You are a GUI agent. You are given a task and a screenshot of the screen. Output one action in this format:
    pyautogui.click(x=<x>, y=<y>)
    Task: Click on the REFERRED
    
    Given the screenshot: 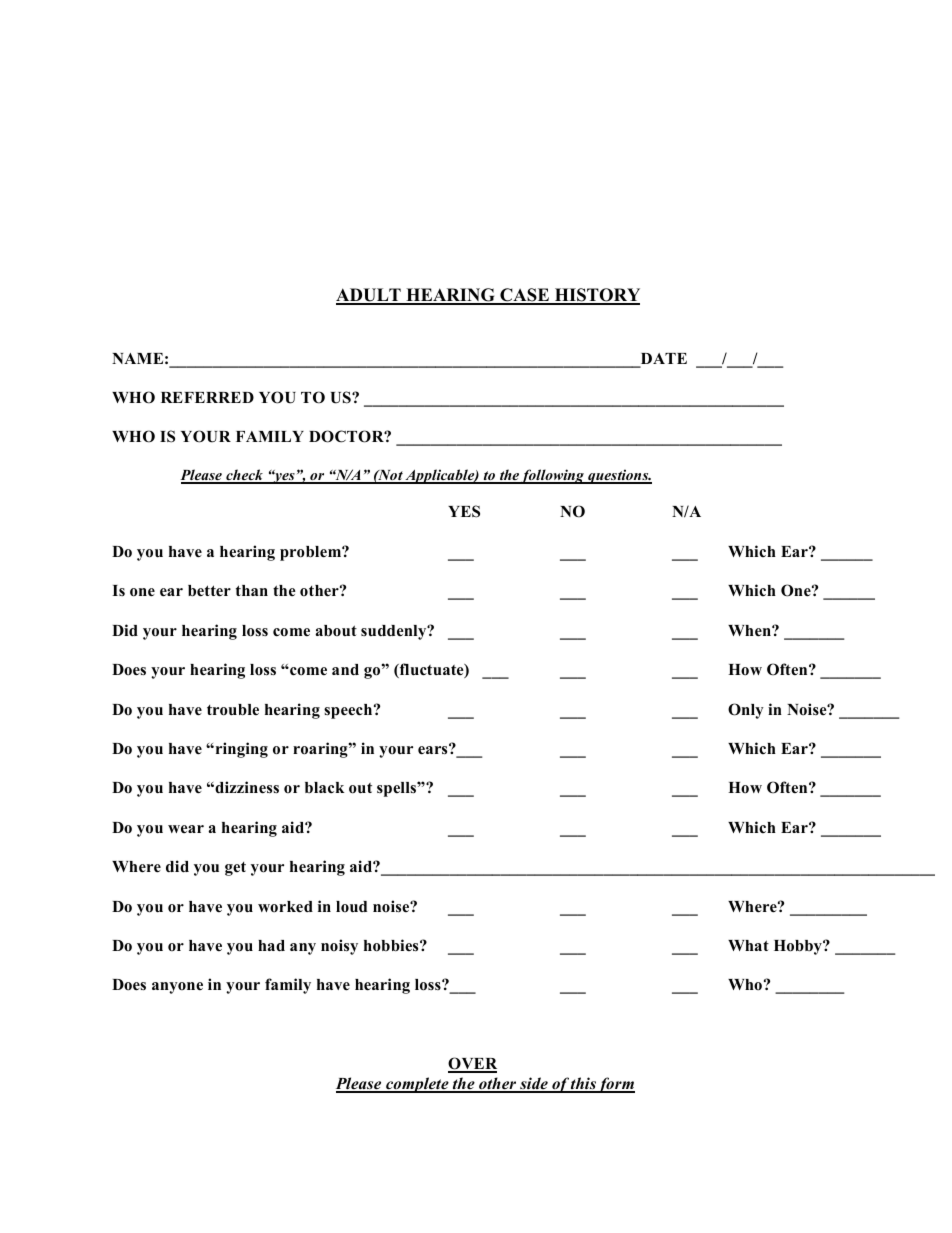 What is the action you would take?
    pyautogui.click(x=207, y=397)
